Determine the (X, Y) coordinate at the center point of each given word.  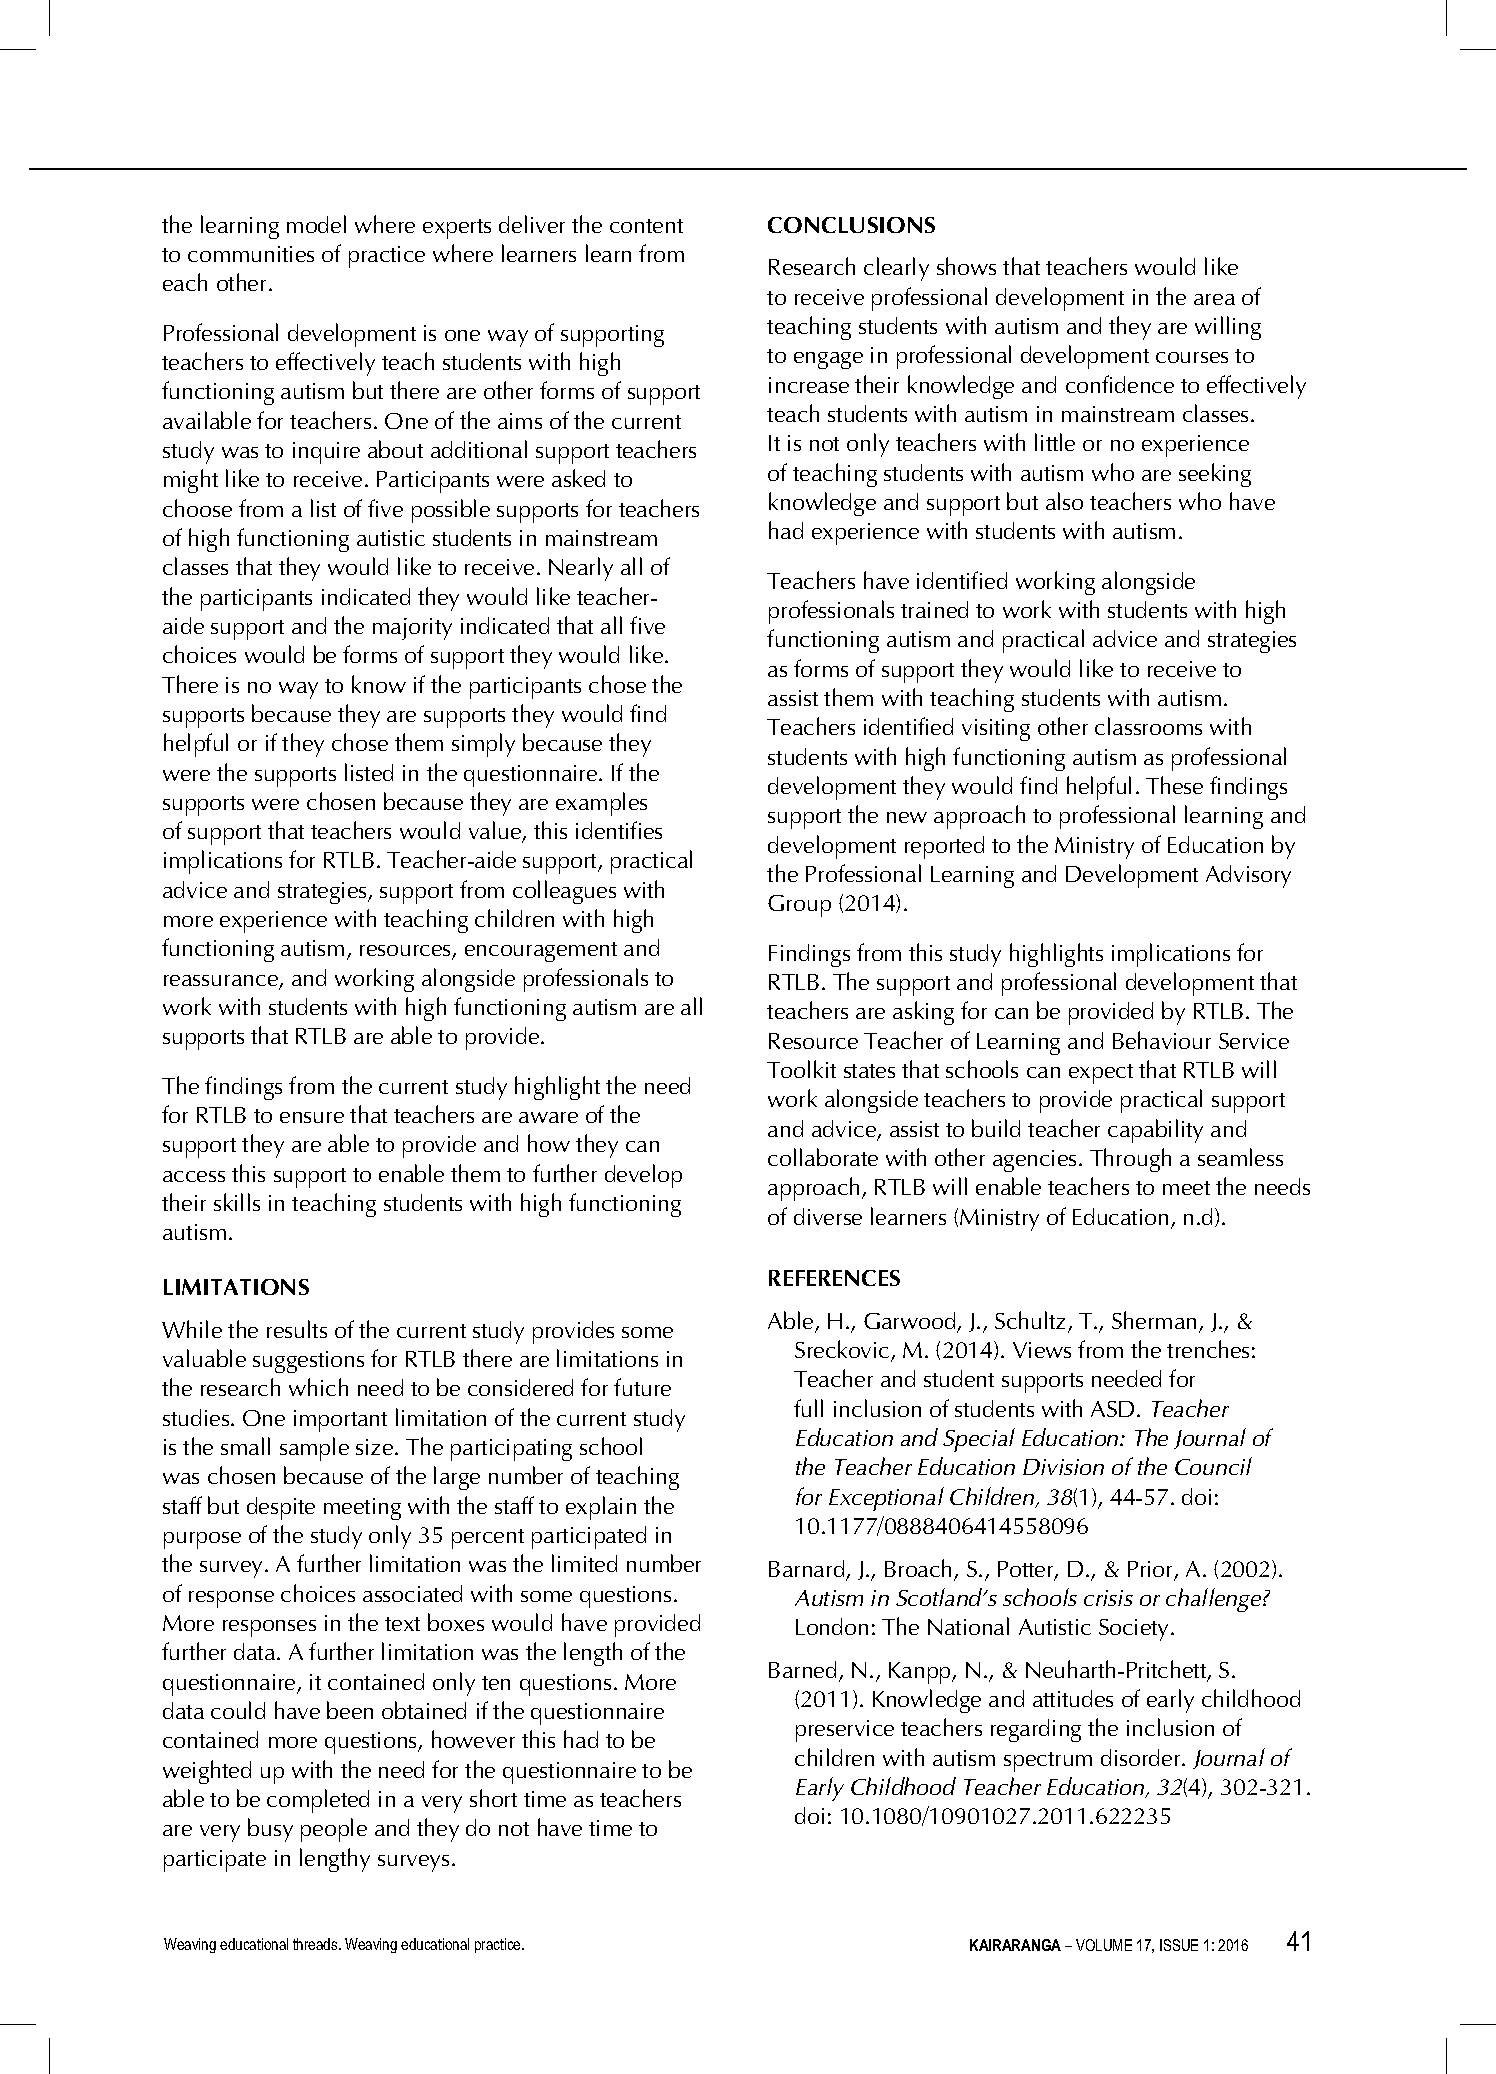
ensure (312, 1117)
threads (316, 1944)
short (493, 1798)
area (1214, 299)
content (646, 226)
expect (1101, 1074)
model (316, 224)
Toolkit (801, 1069)
